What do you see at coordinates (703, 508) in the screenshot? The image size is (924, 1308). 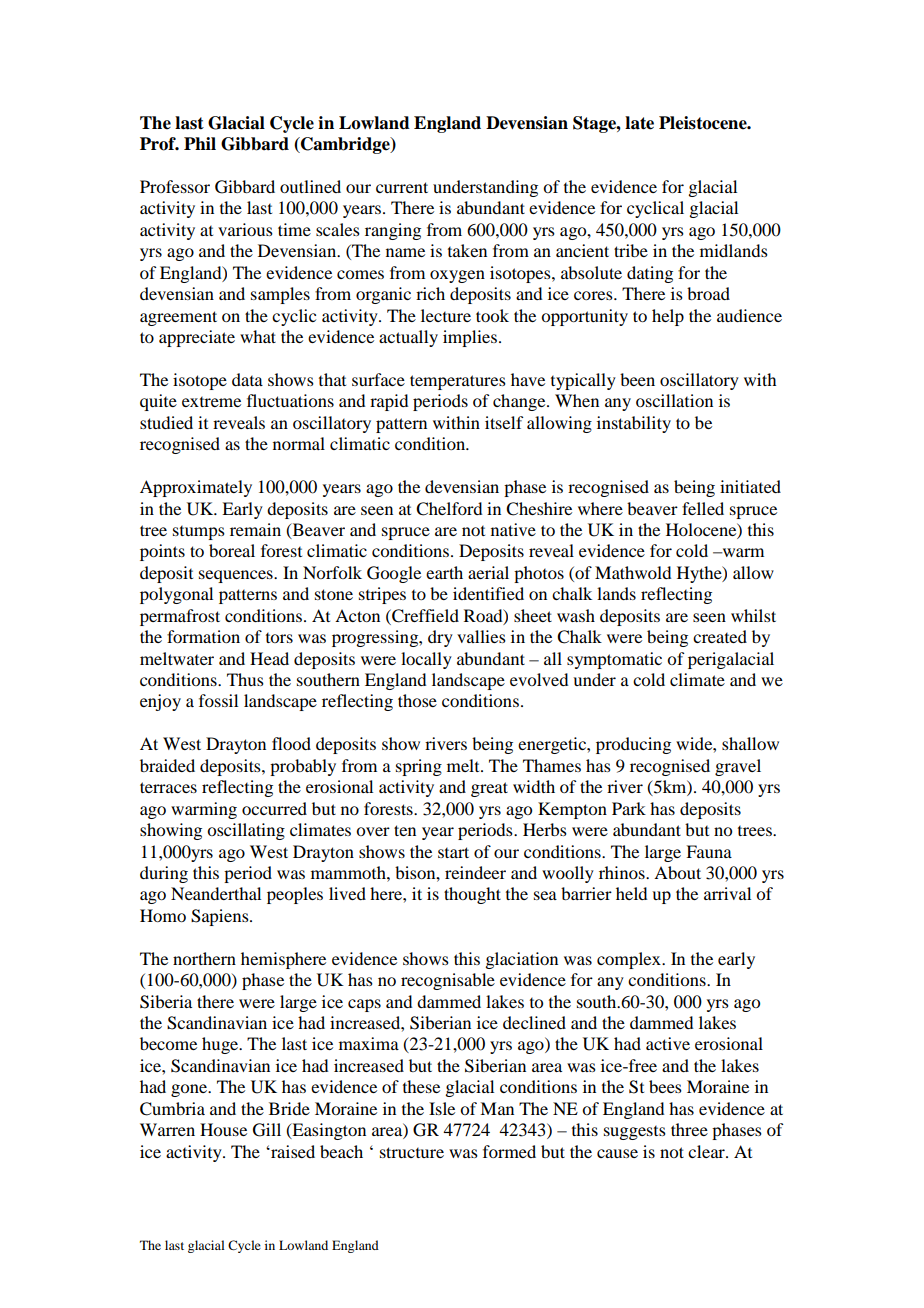 I see `felled` at bounding box center [703, 508].
